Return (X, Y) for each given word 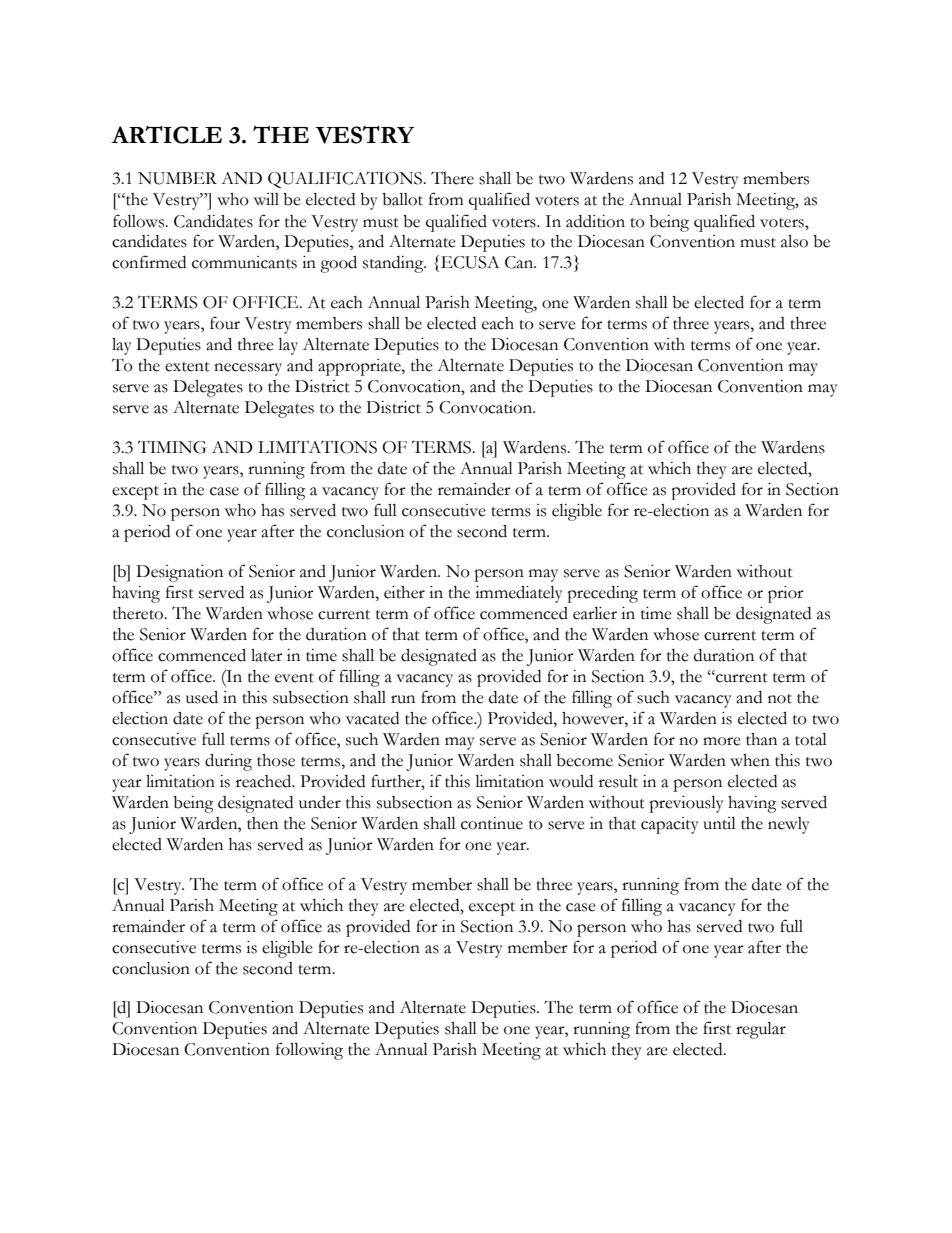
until (719, 823)
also (794, 241)
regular (761, 1030)
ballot (402, 199)
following (309, 1051)
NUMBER (177, 178)
